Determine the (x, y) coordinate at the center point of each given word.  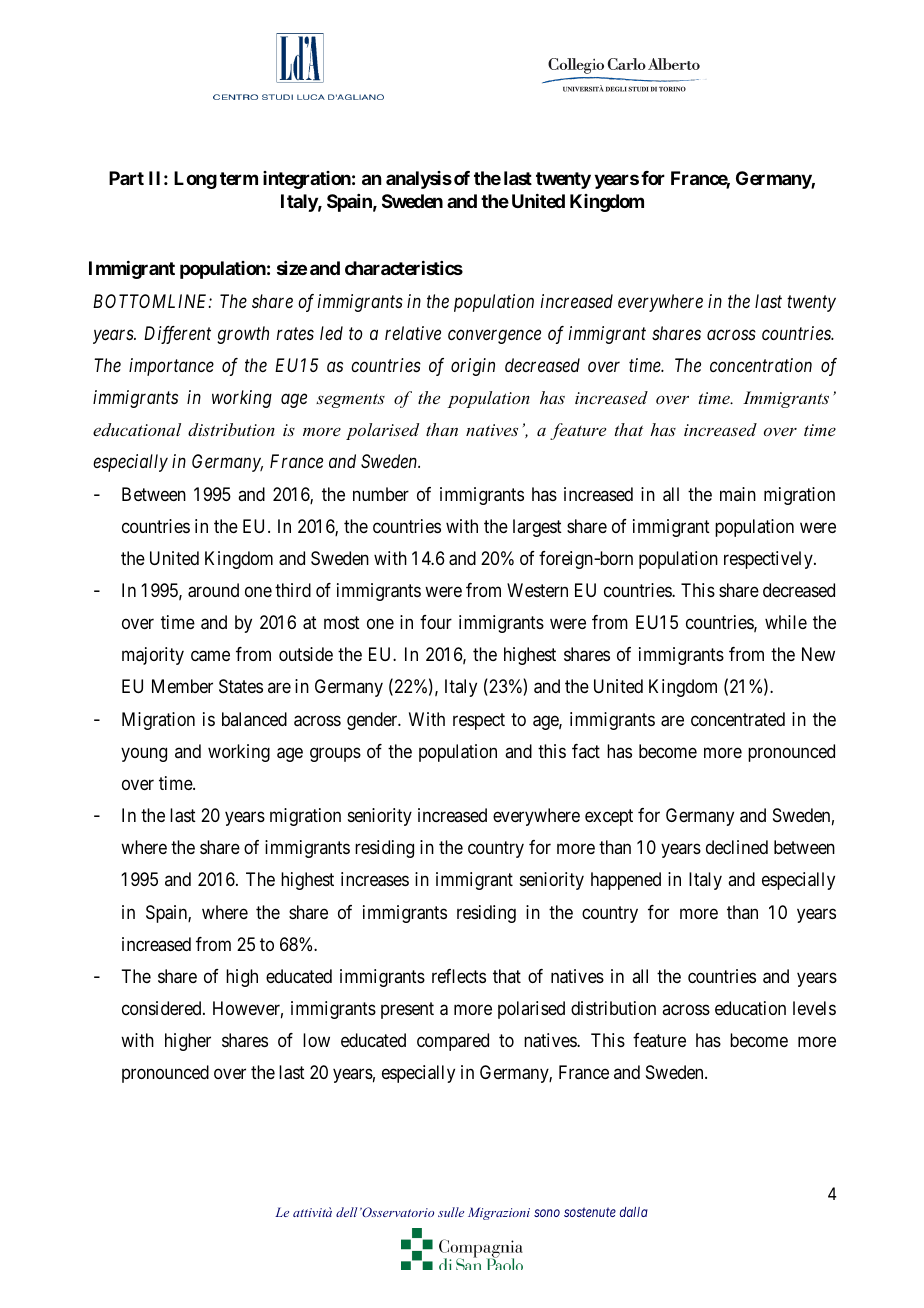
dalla (634, 1212)
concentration (761, 365)
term (239, 178)
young (144, 754)
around (213, 590)
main (738, 494)
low (316, 1040)
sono (547, 1213)
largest (537, 528)
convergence (494, 337)
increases (375, 879)
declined (737, 847)
